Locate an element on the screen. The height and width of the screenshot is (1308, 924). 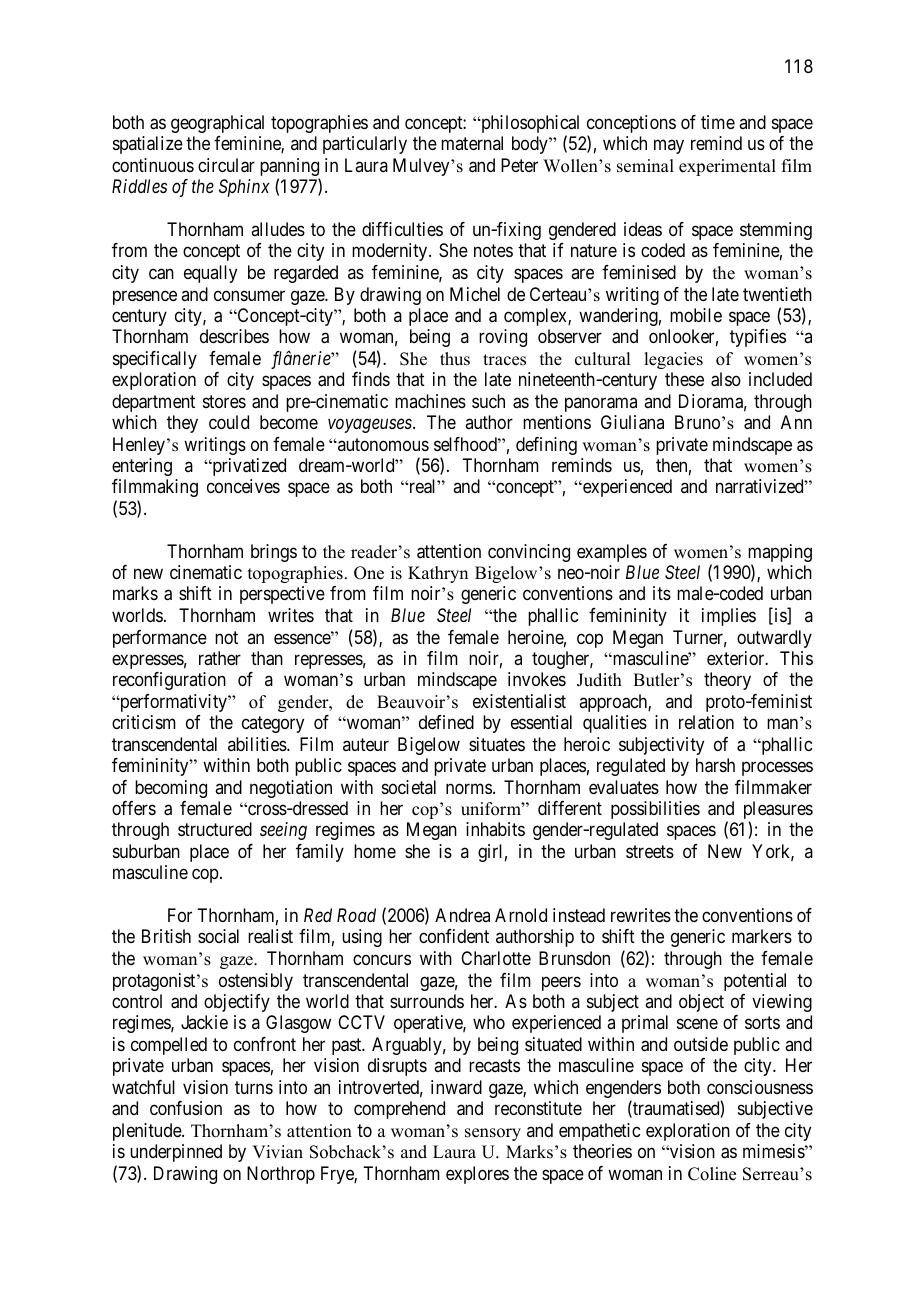
rather is located at coordinates (220, 658).
